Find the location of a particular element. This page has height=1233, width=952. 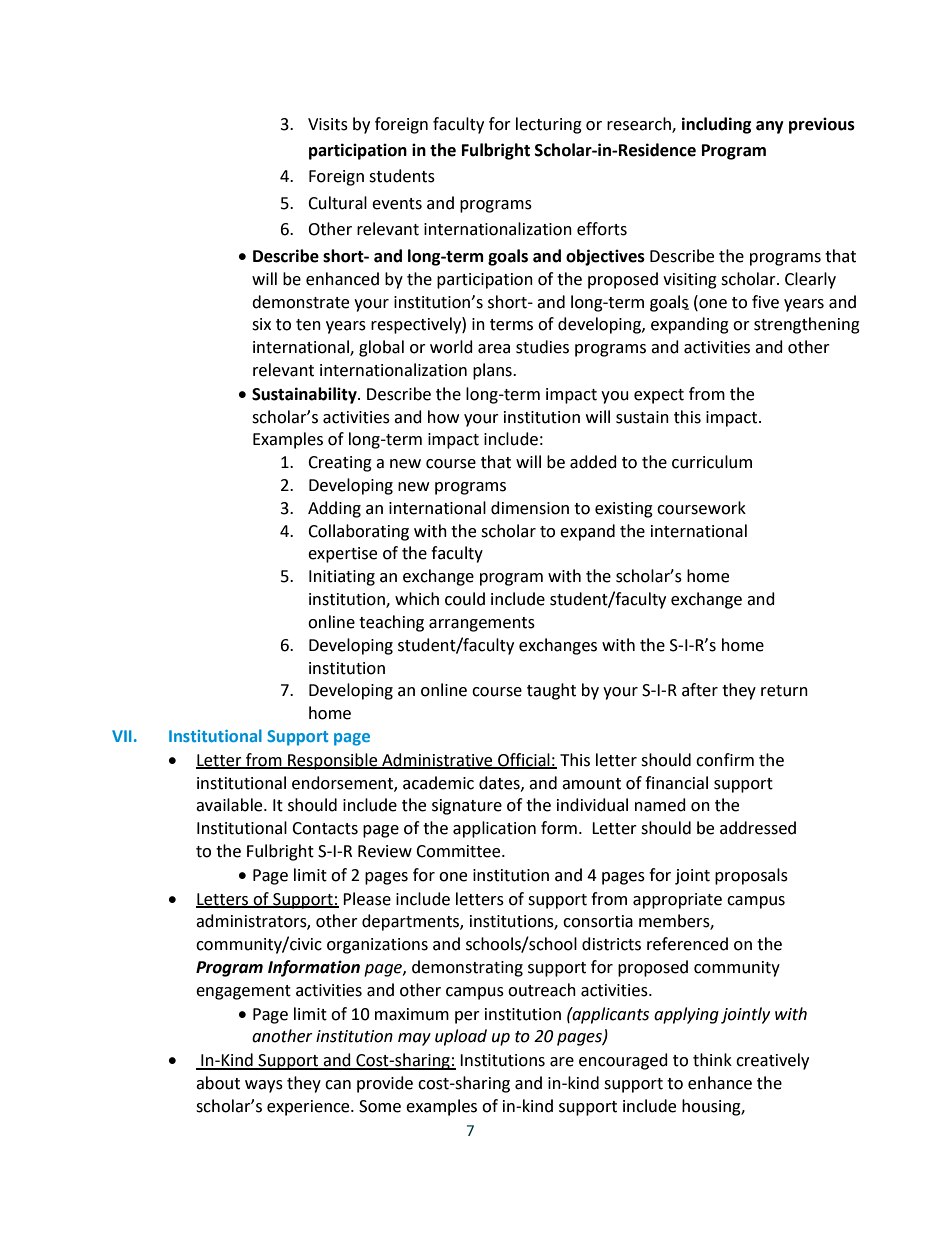

six is located at coordinates (261, 324).
